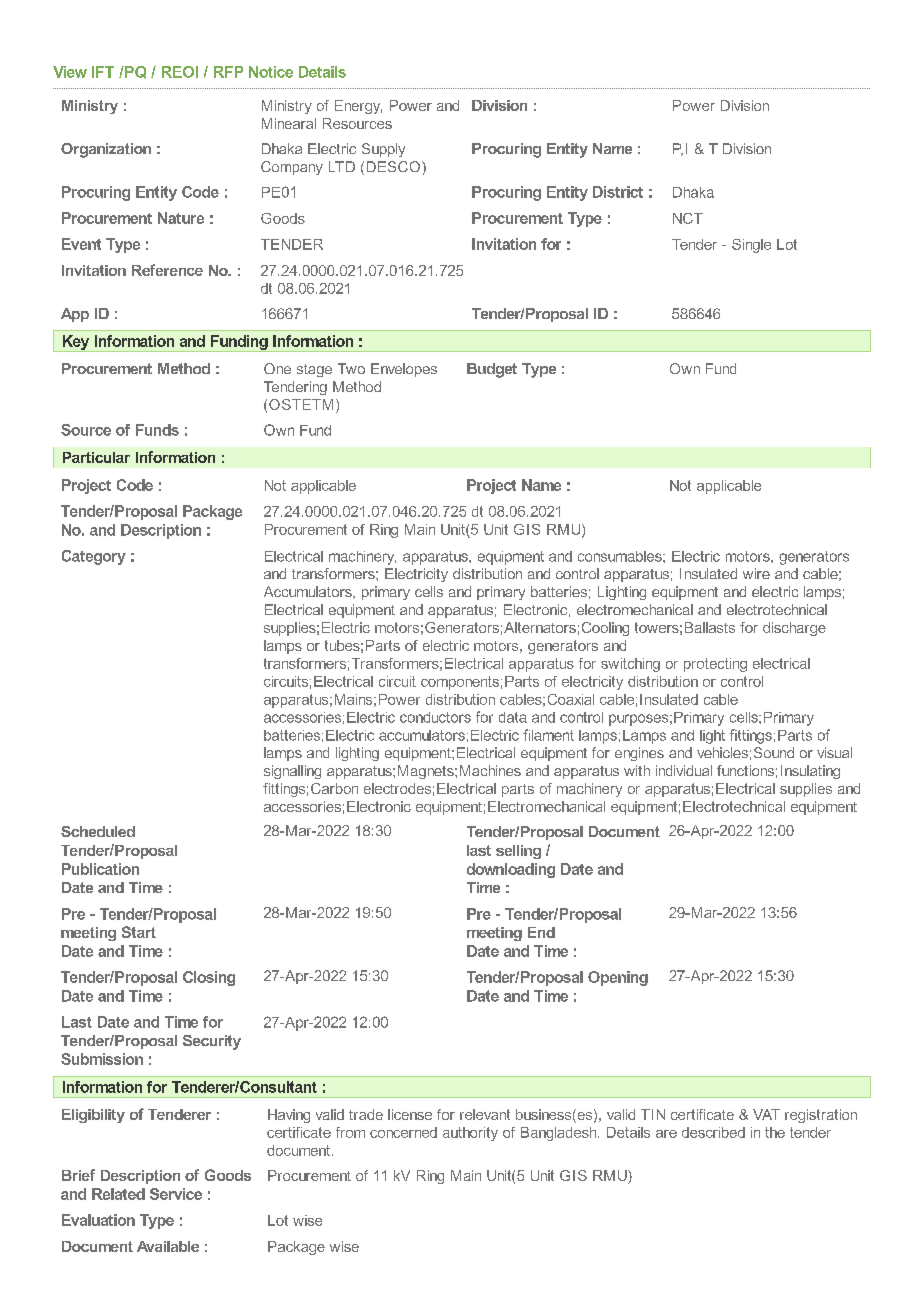  Describe the element at coordinates (435, 717) in the screenshot. I see `conductors` at that location.
